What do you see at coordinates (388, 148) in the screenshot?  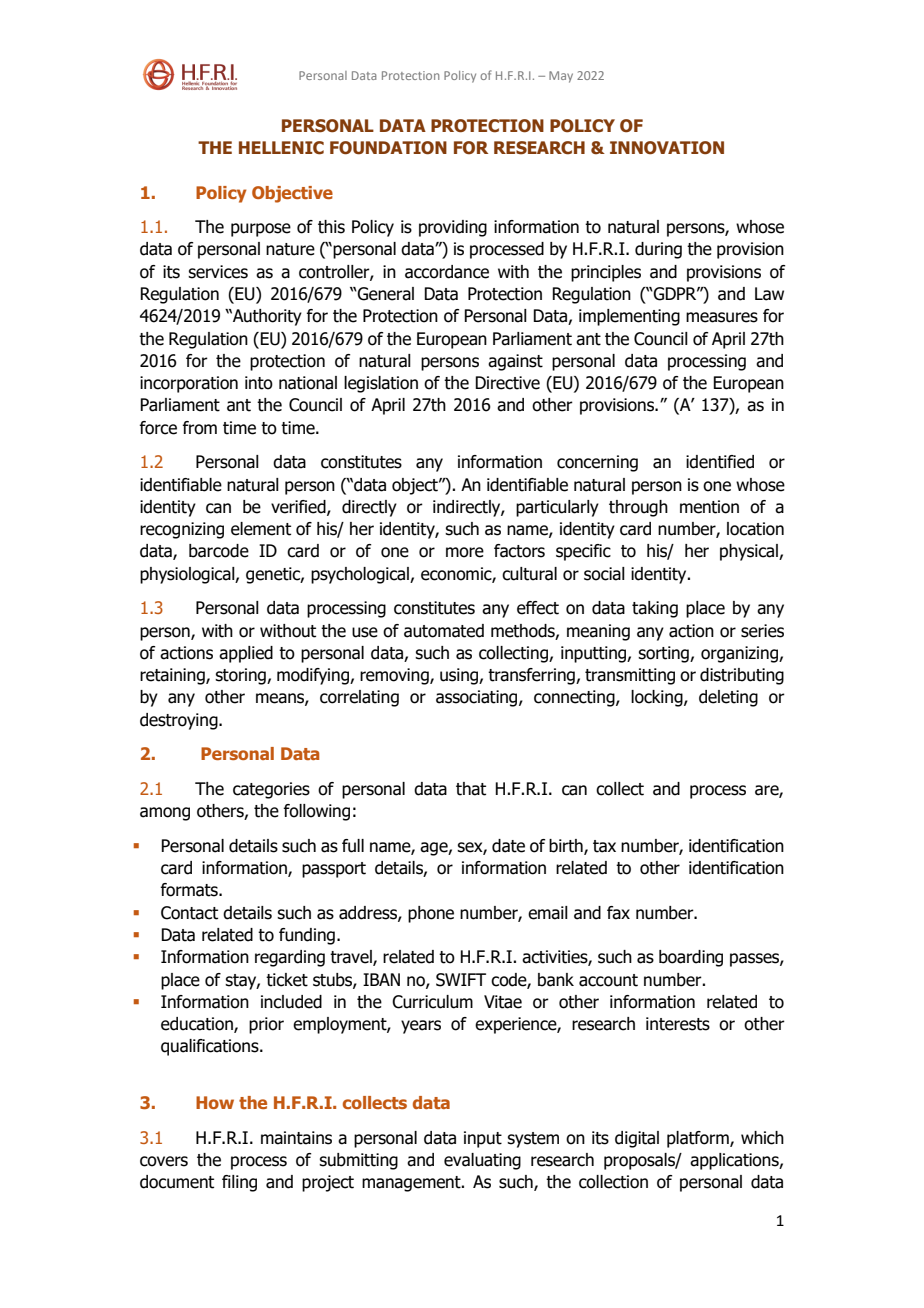 I see `FOUNDATION` at bounding box center [388, 148].
